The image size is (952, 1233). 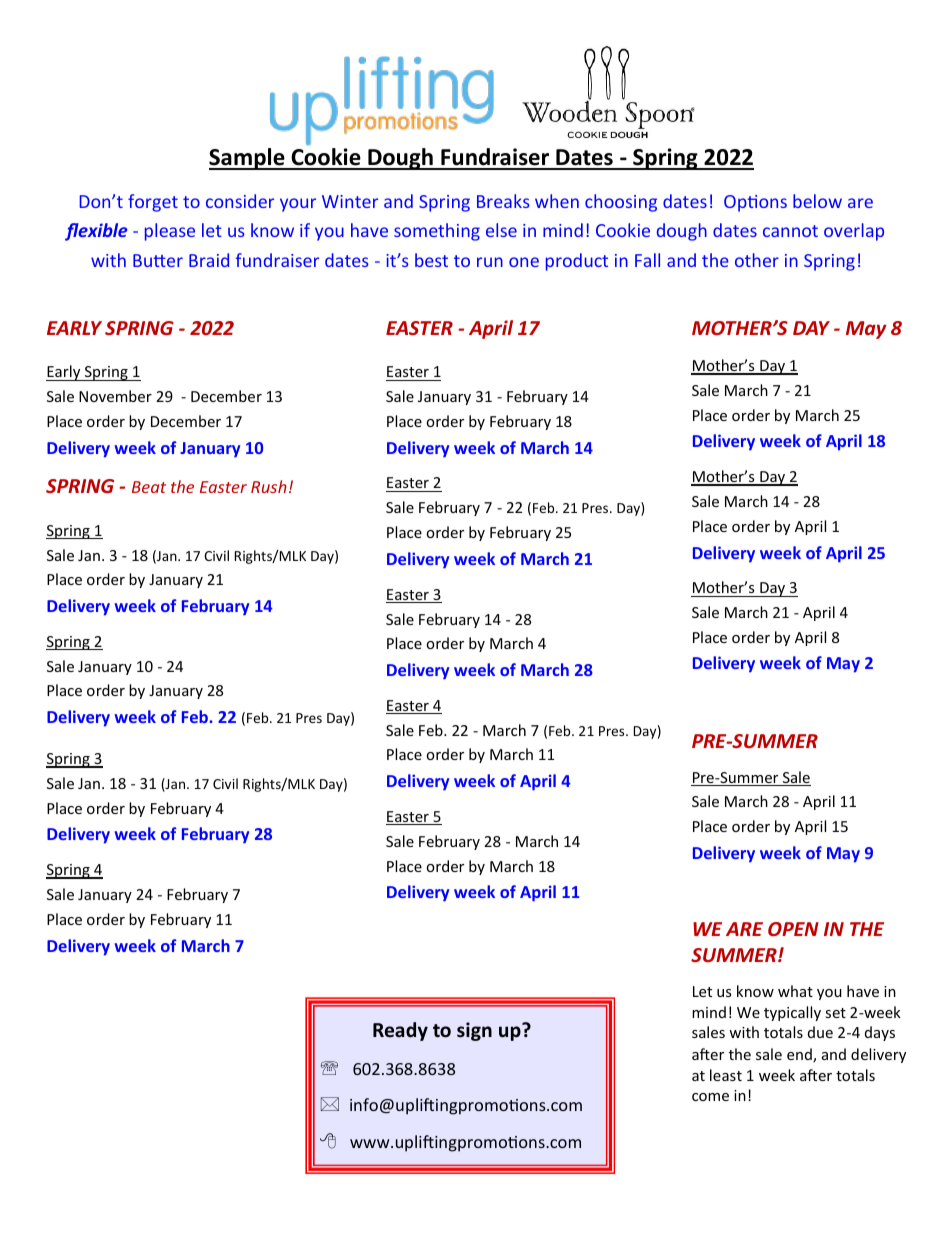 I want to click on sign, so click(x=474, y=1031).
